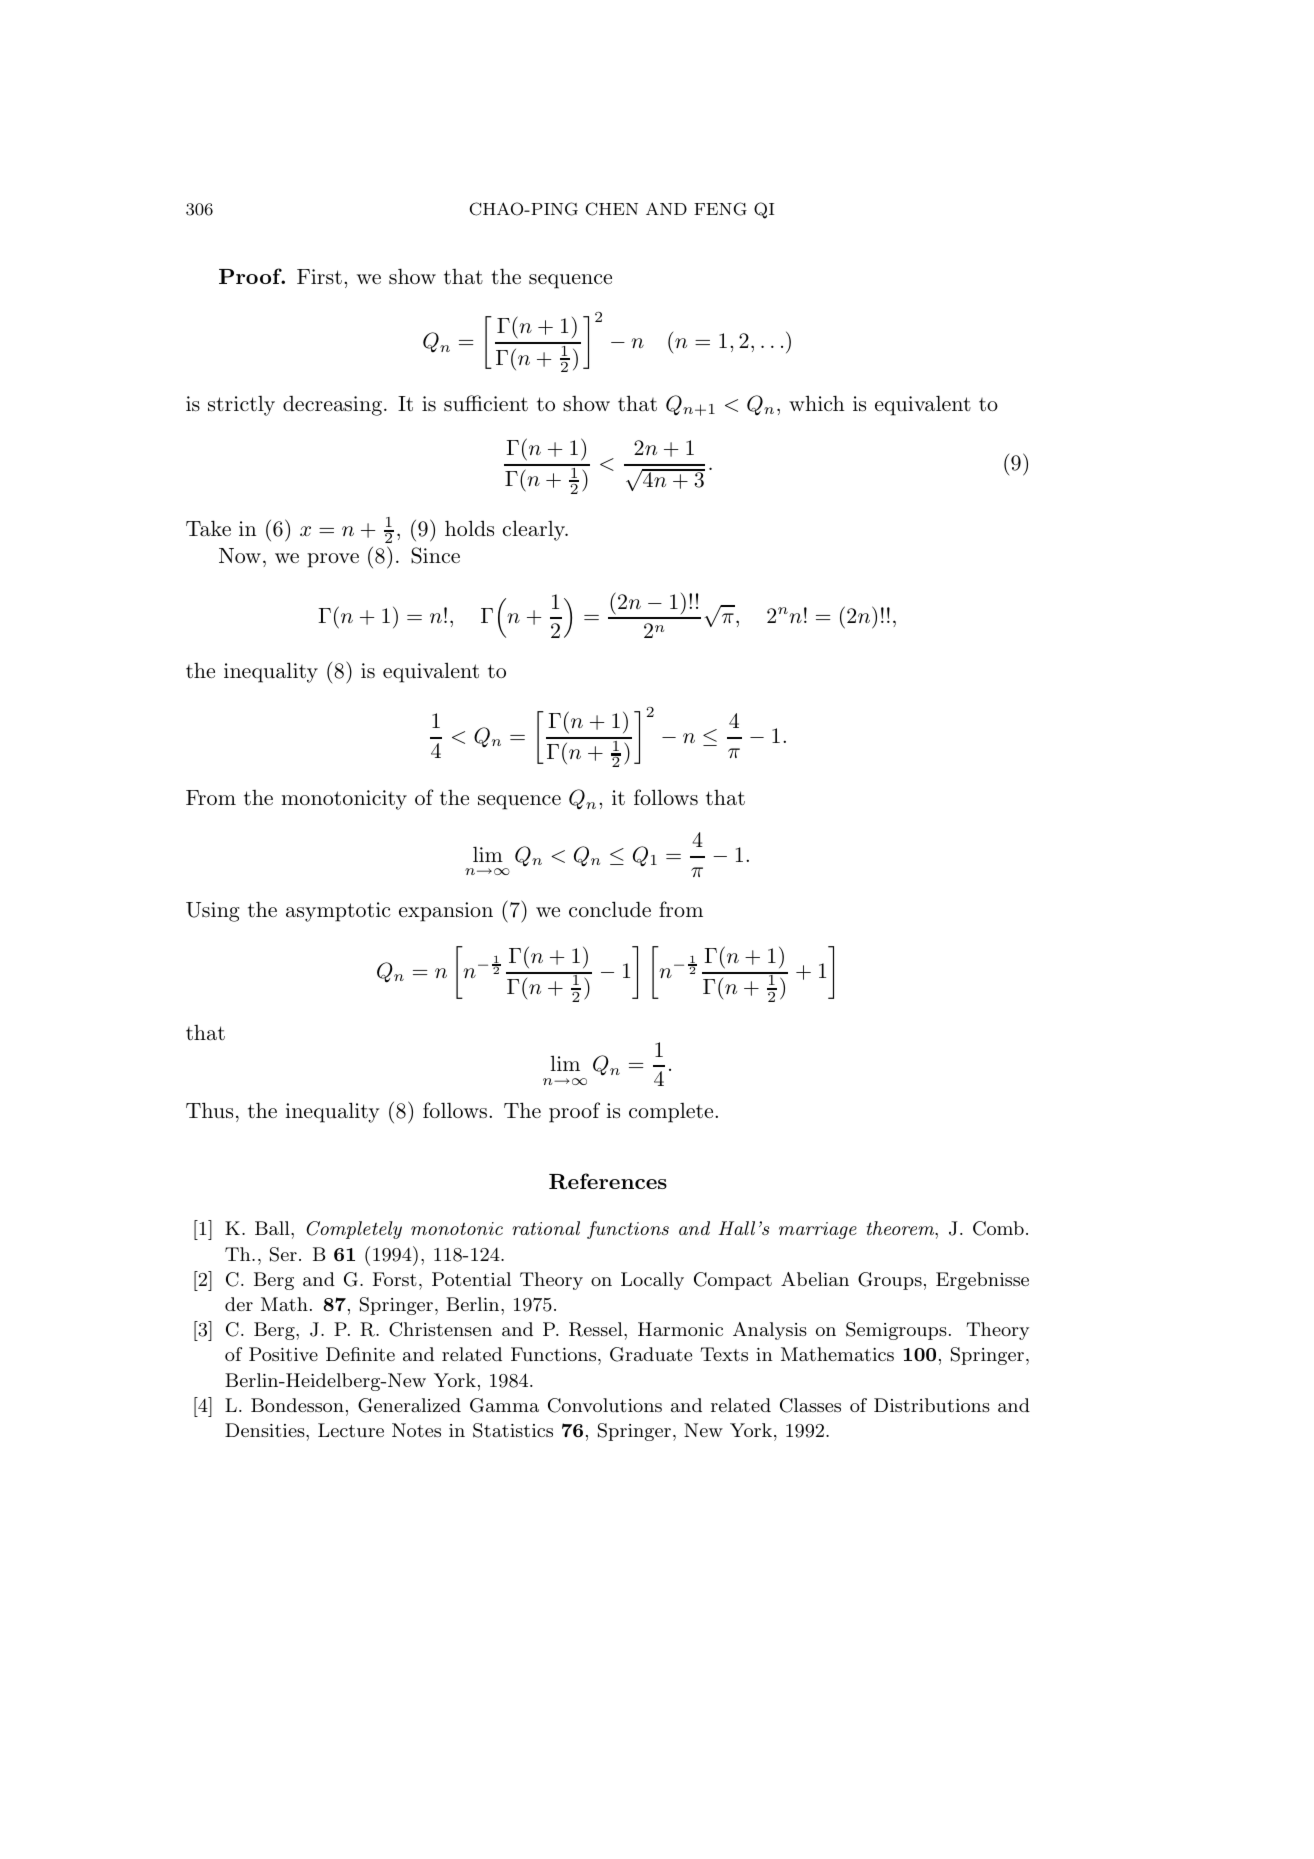  Describe the element at coordinates (610, 909) in the screenshot. I see `conclude` at that location.
